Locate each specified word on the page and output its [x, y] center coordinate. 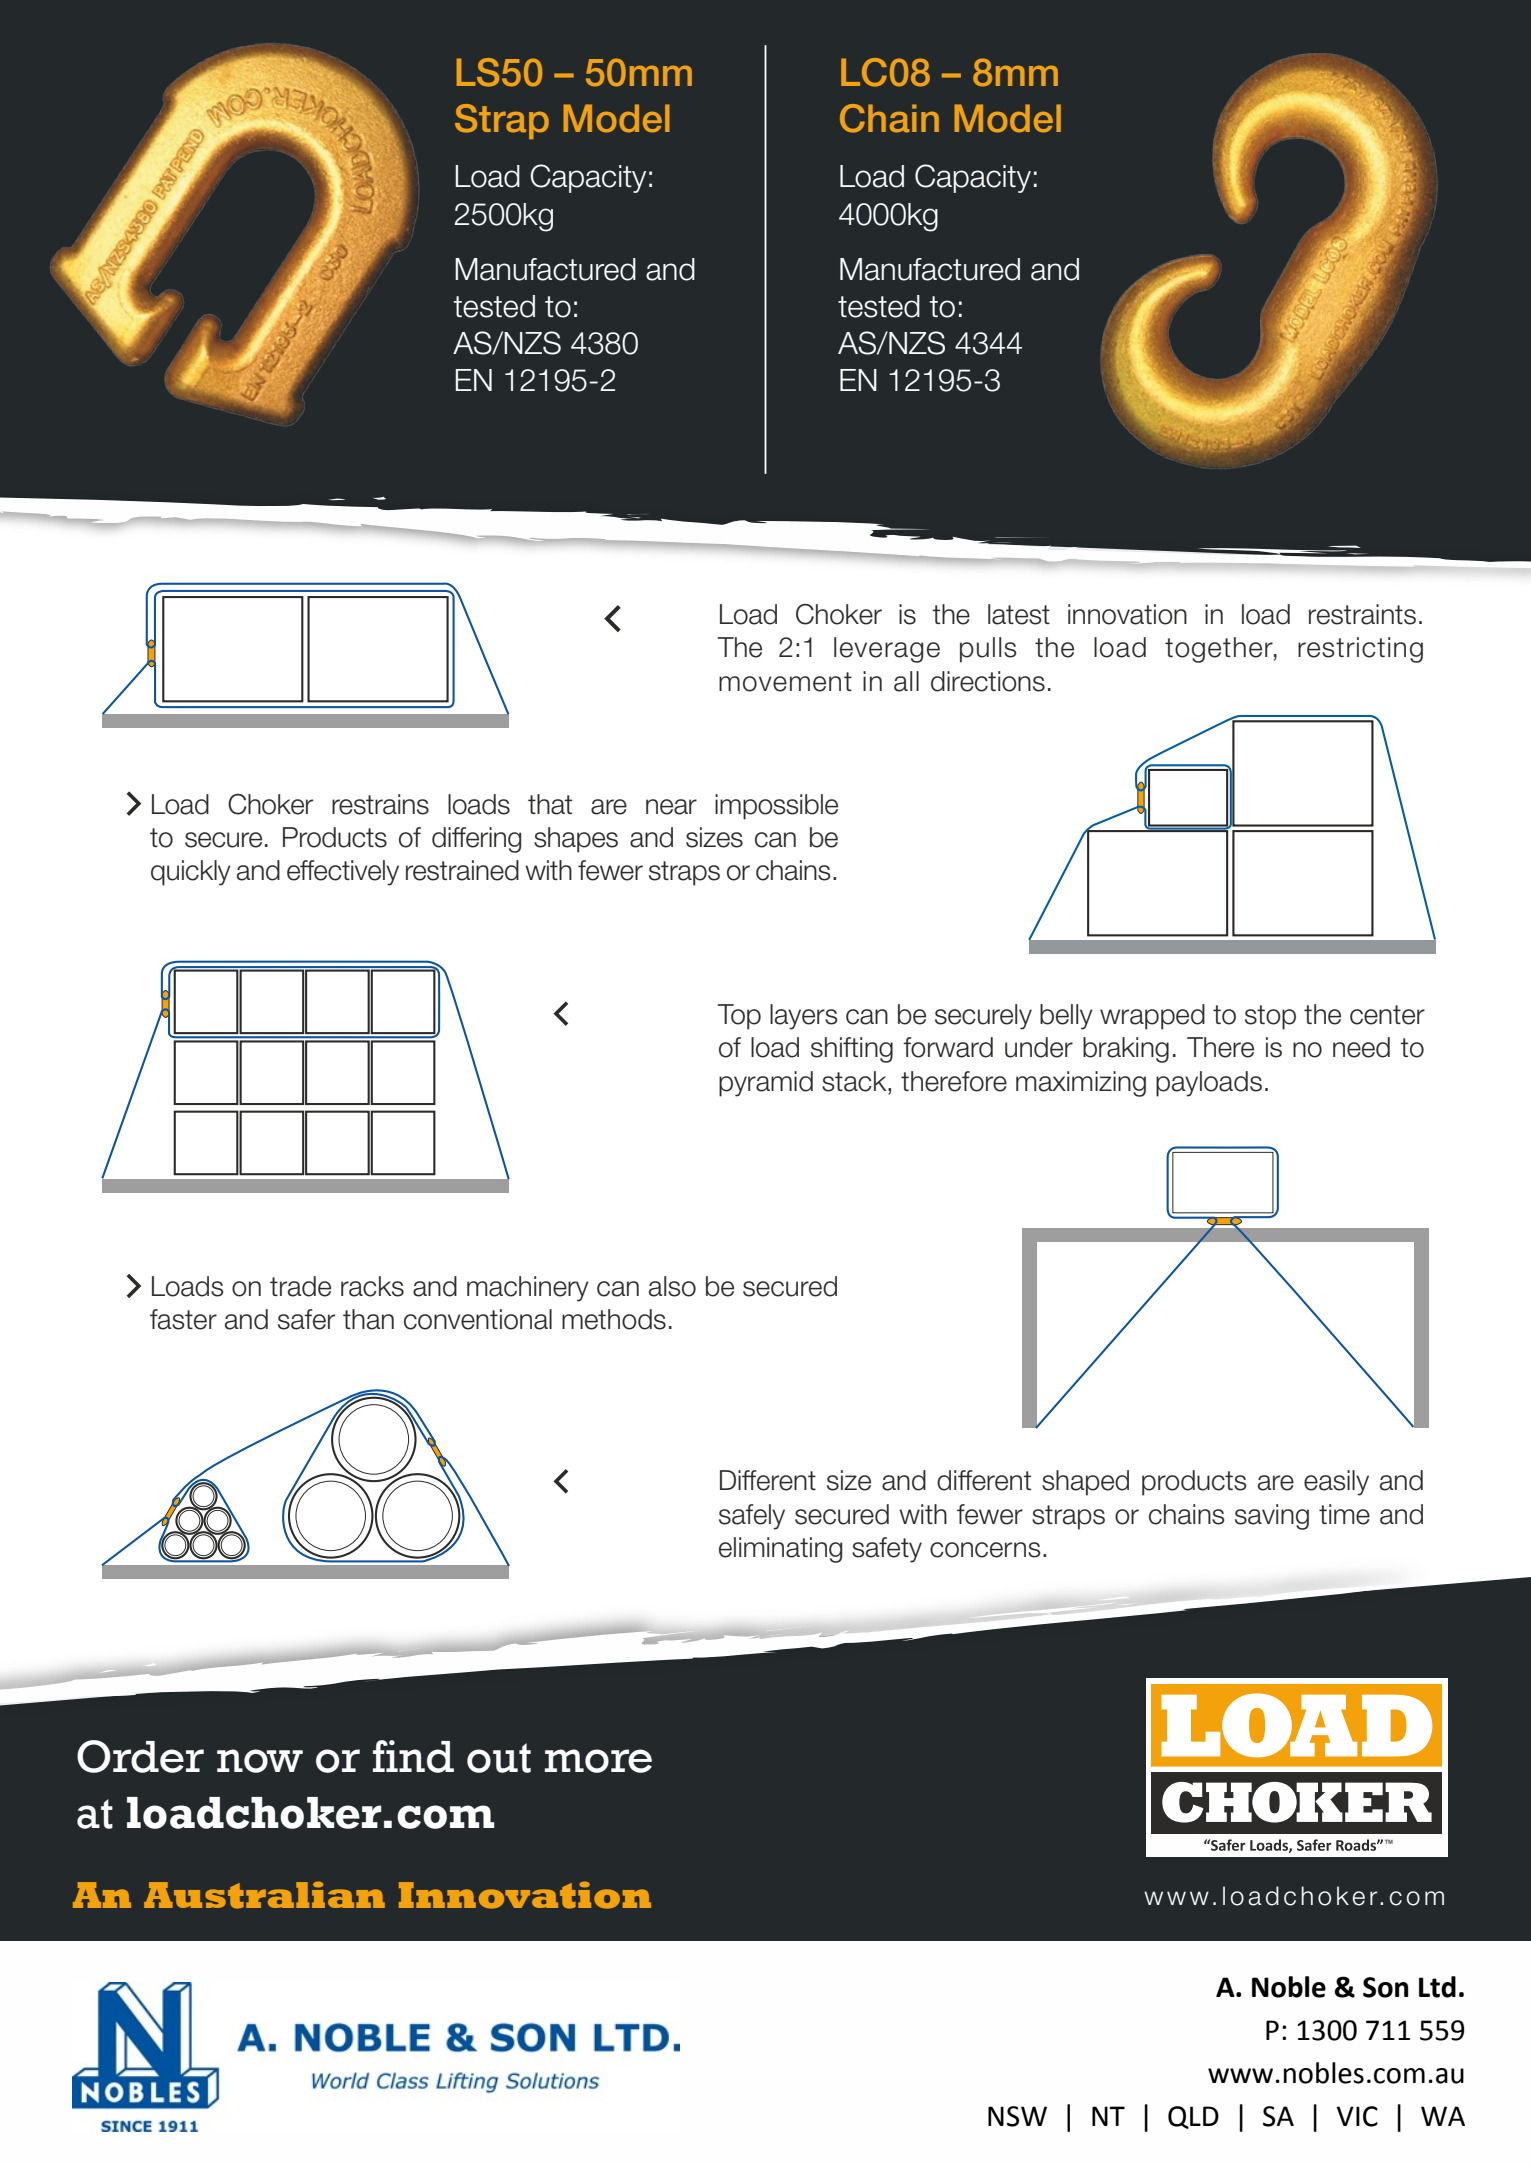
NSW [1017, 2116]
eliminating [780, 1550]
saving [1272, 1517]
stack [855, 1081]
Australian [264, 1895]
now [260, 1761]
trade [300, 1286]
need [1361, 1047]
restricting [1360, 650]
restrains [380, 804]
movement [785, 682]
